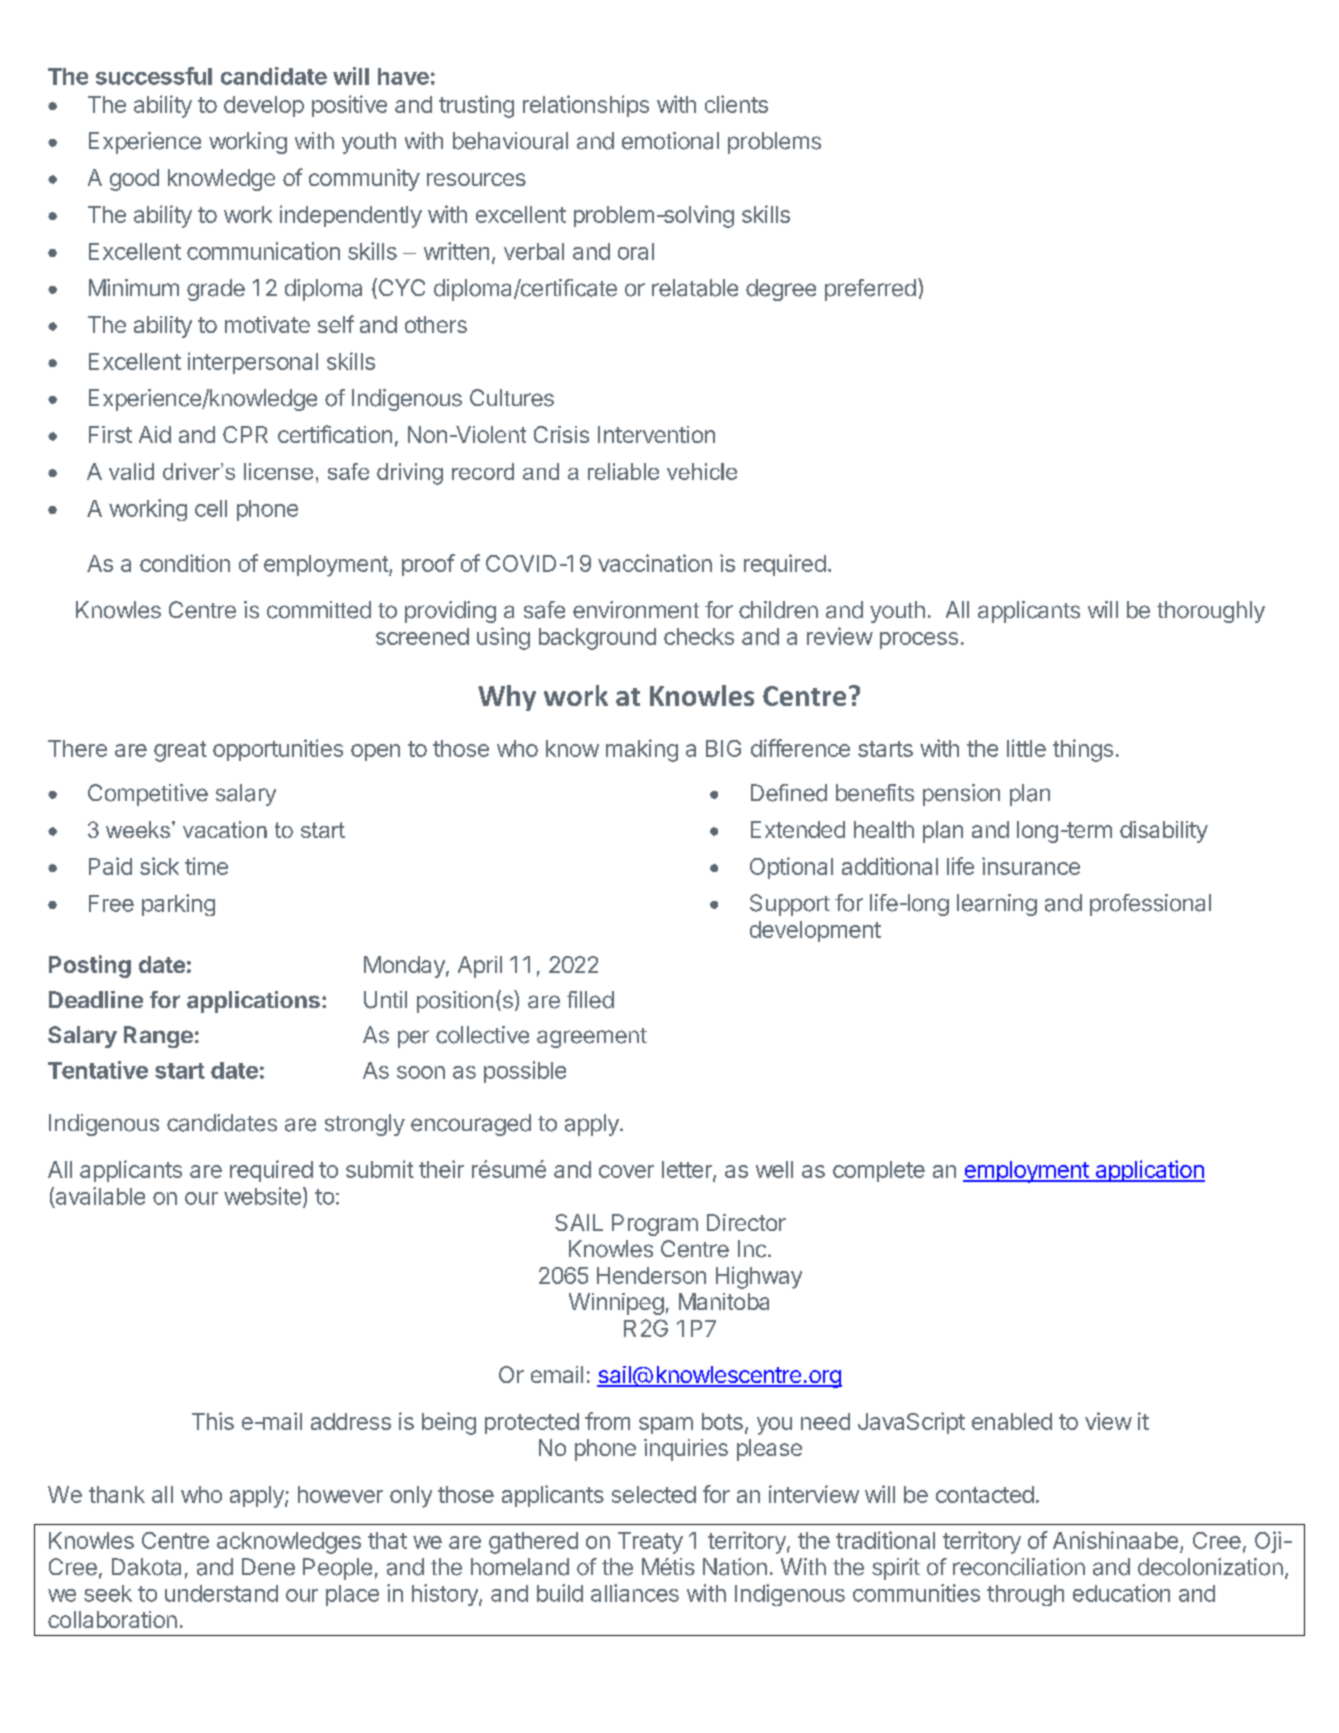  What do you see at coordinates (225, 829) in the page?
I see `vacation` at bounding box center [225, 829].
